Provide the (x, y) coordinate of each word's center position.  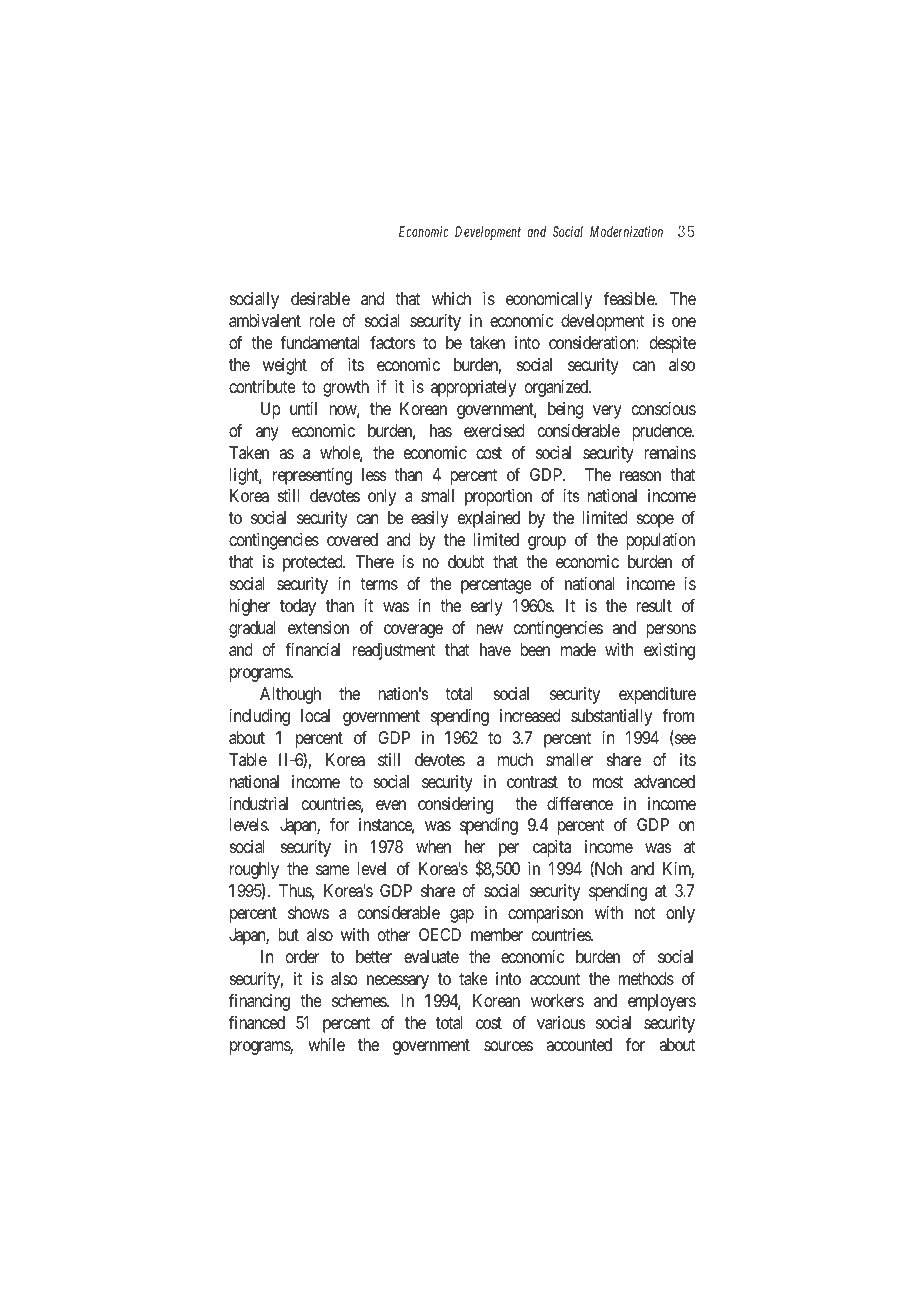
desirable (320, 299)
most (607, 782)
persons (671, 631)
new (489, 629)
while (326, 1044)
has (441, 431)
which (451, 298)
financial (312, 649)
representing (312, 476)
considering (455, 805)
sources (508, 1046)
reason (640, 476)
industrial (259, 804)
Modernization (626, 231)
